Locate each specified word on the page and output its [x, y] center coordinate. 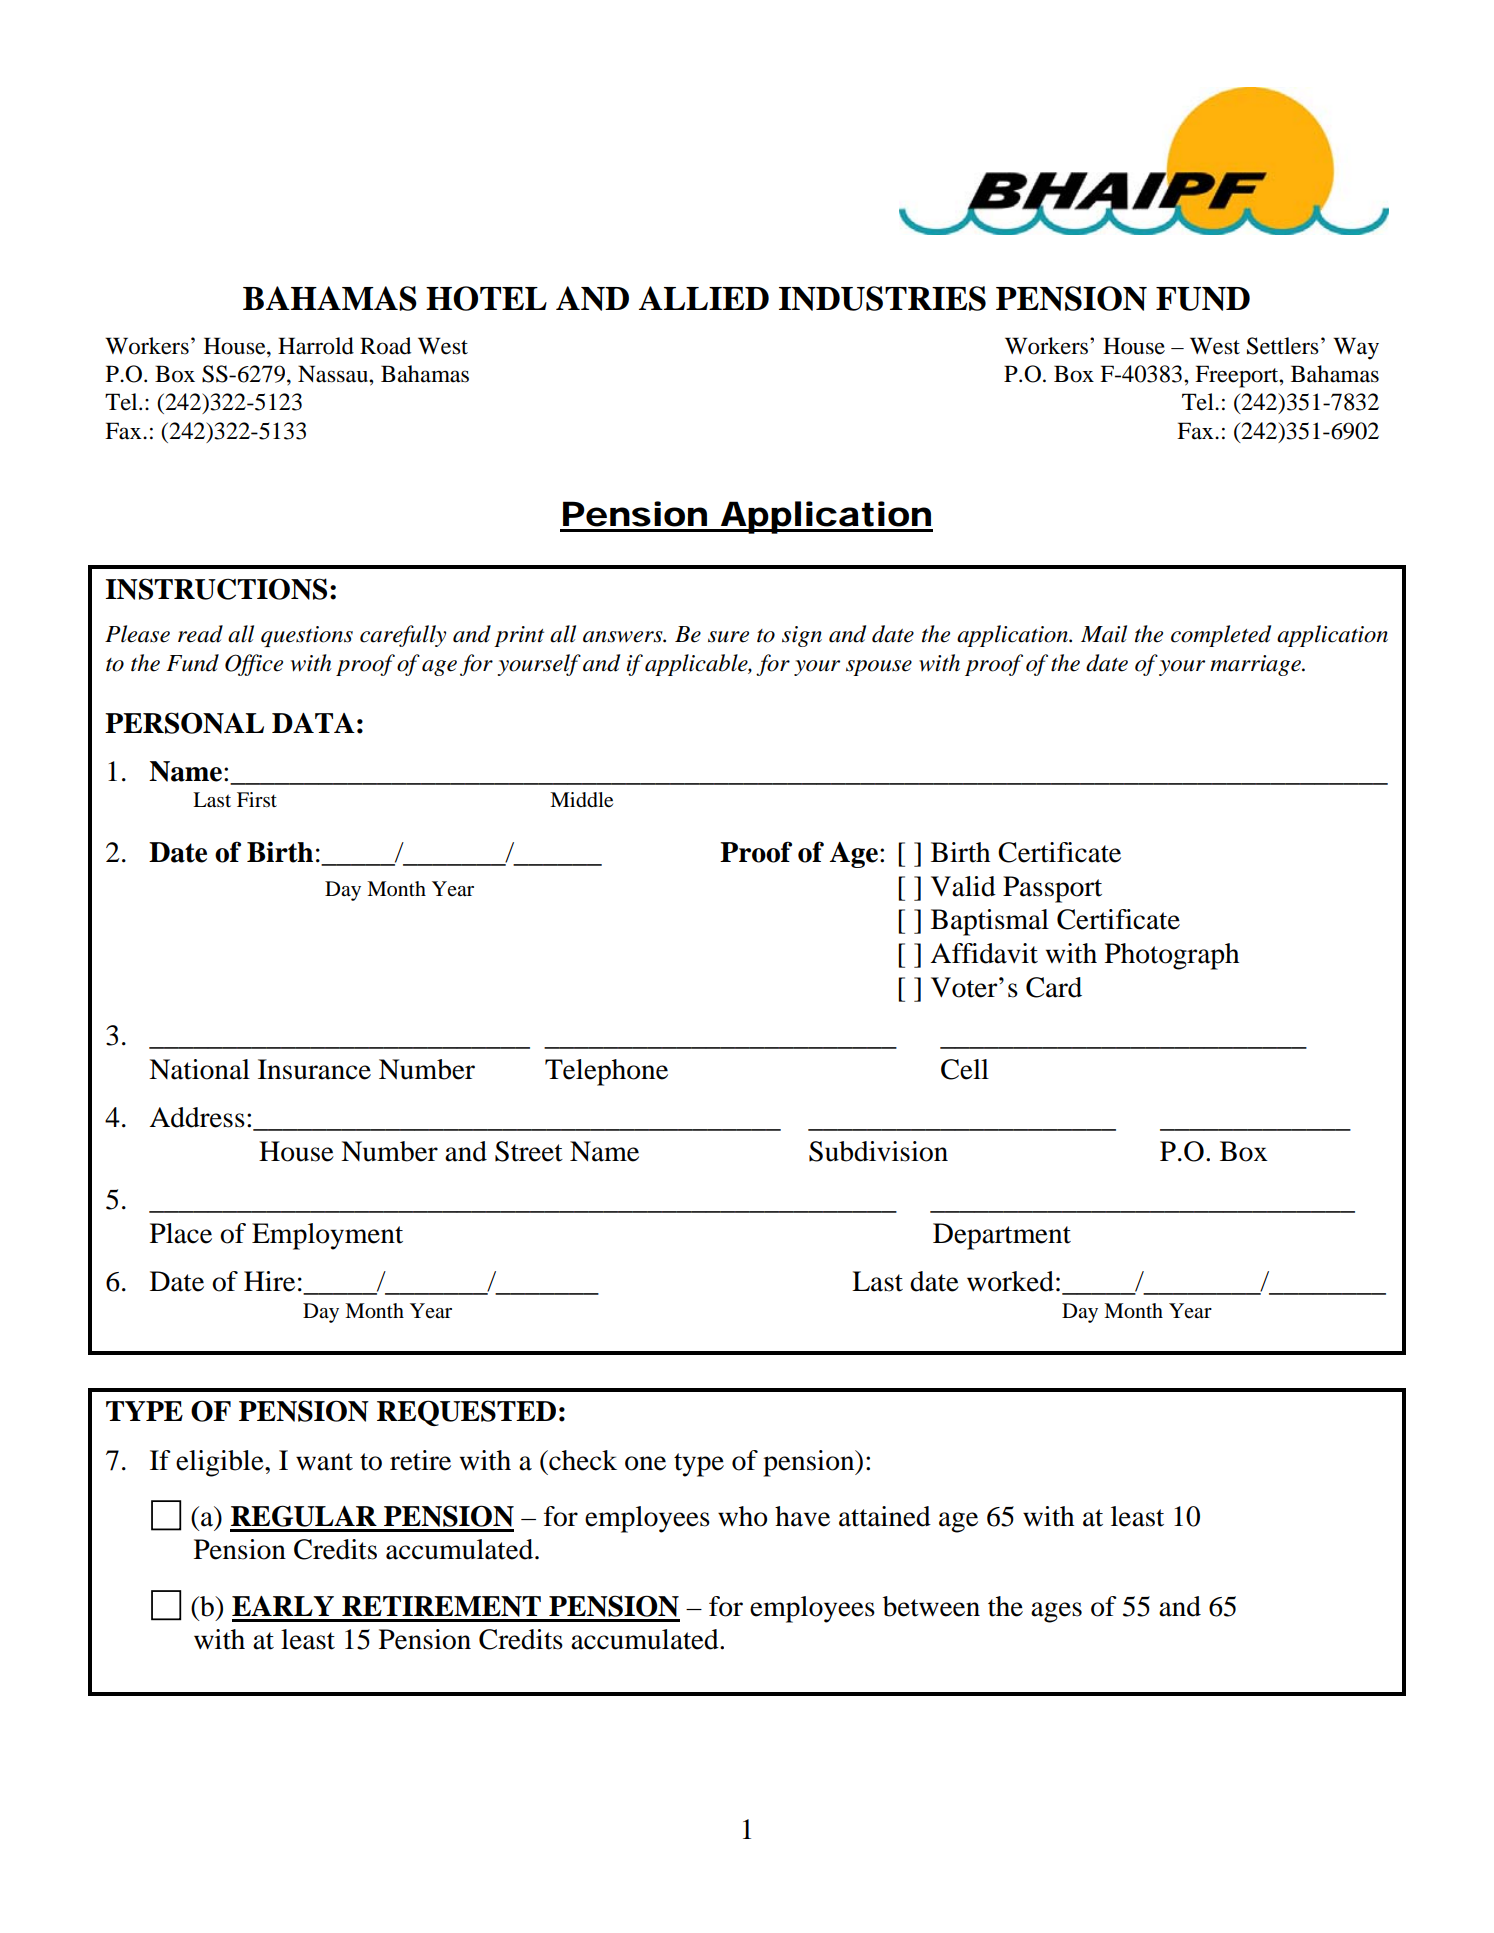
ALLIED [704, 298]
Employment [327, 1236]
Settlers [1283, 346]
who [743, 1516]
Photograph [1172, 956]
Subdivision [878, 1151]
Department [1002, 1236]
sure [728, 637]
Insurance [314, 1069]
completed [1221, 636]
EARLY [283, 1606]
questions [307, 636]
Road [385, 346]
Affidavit [984, 953]
